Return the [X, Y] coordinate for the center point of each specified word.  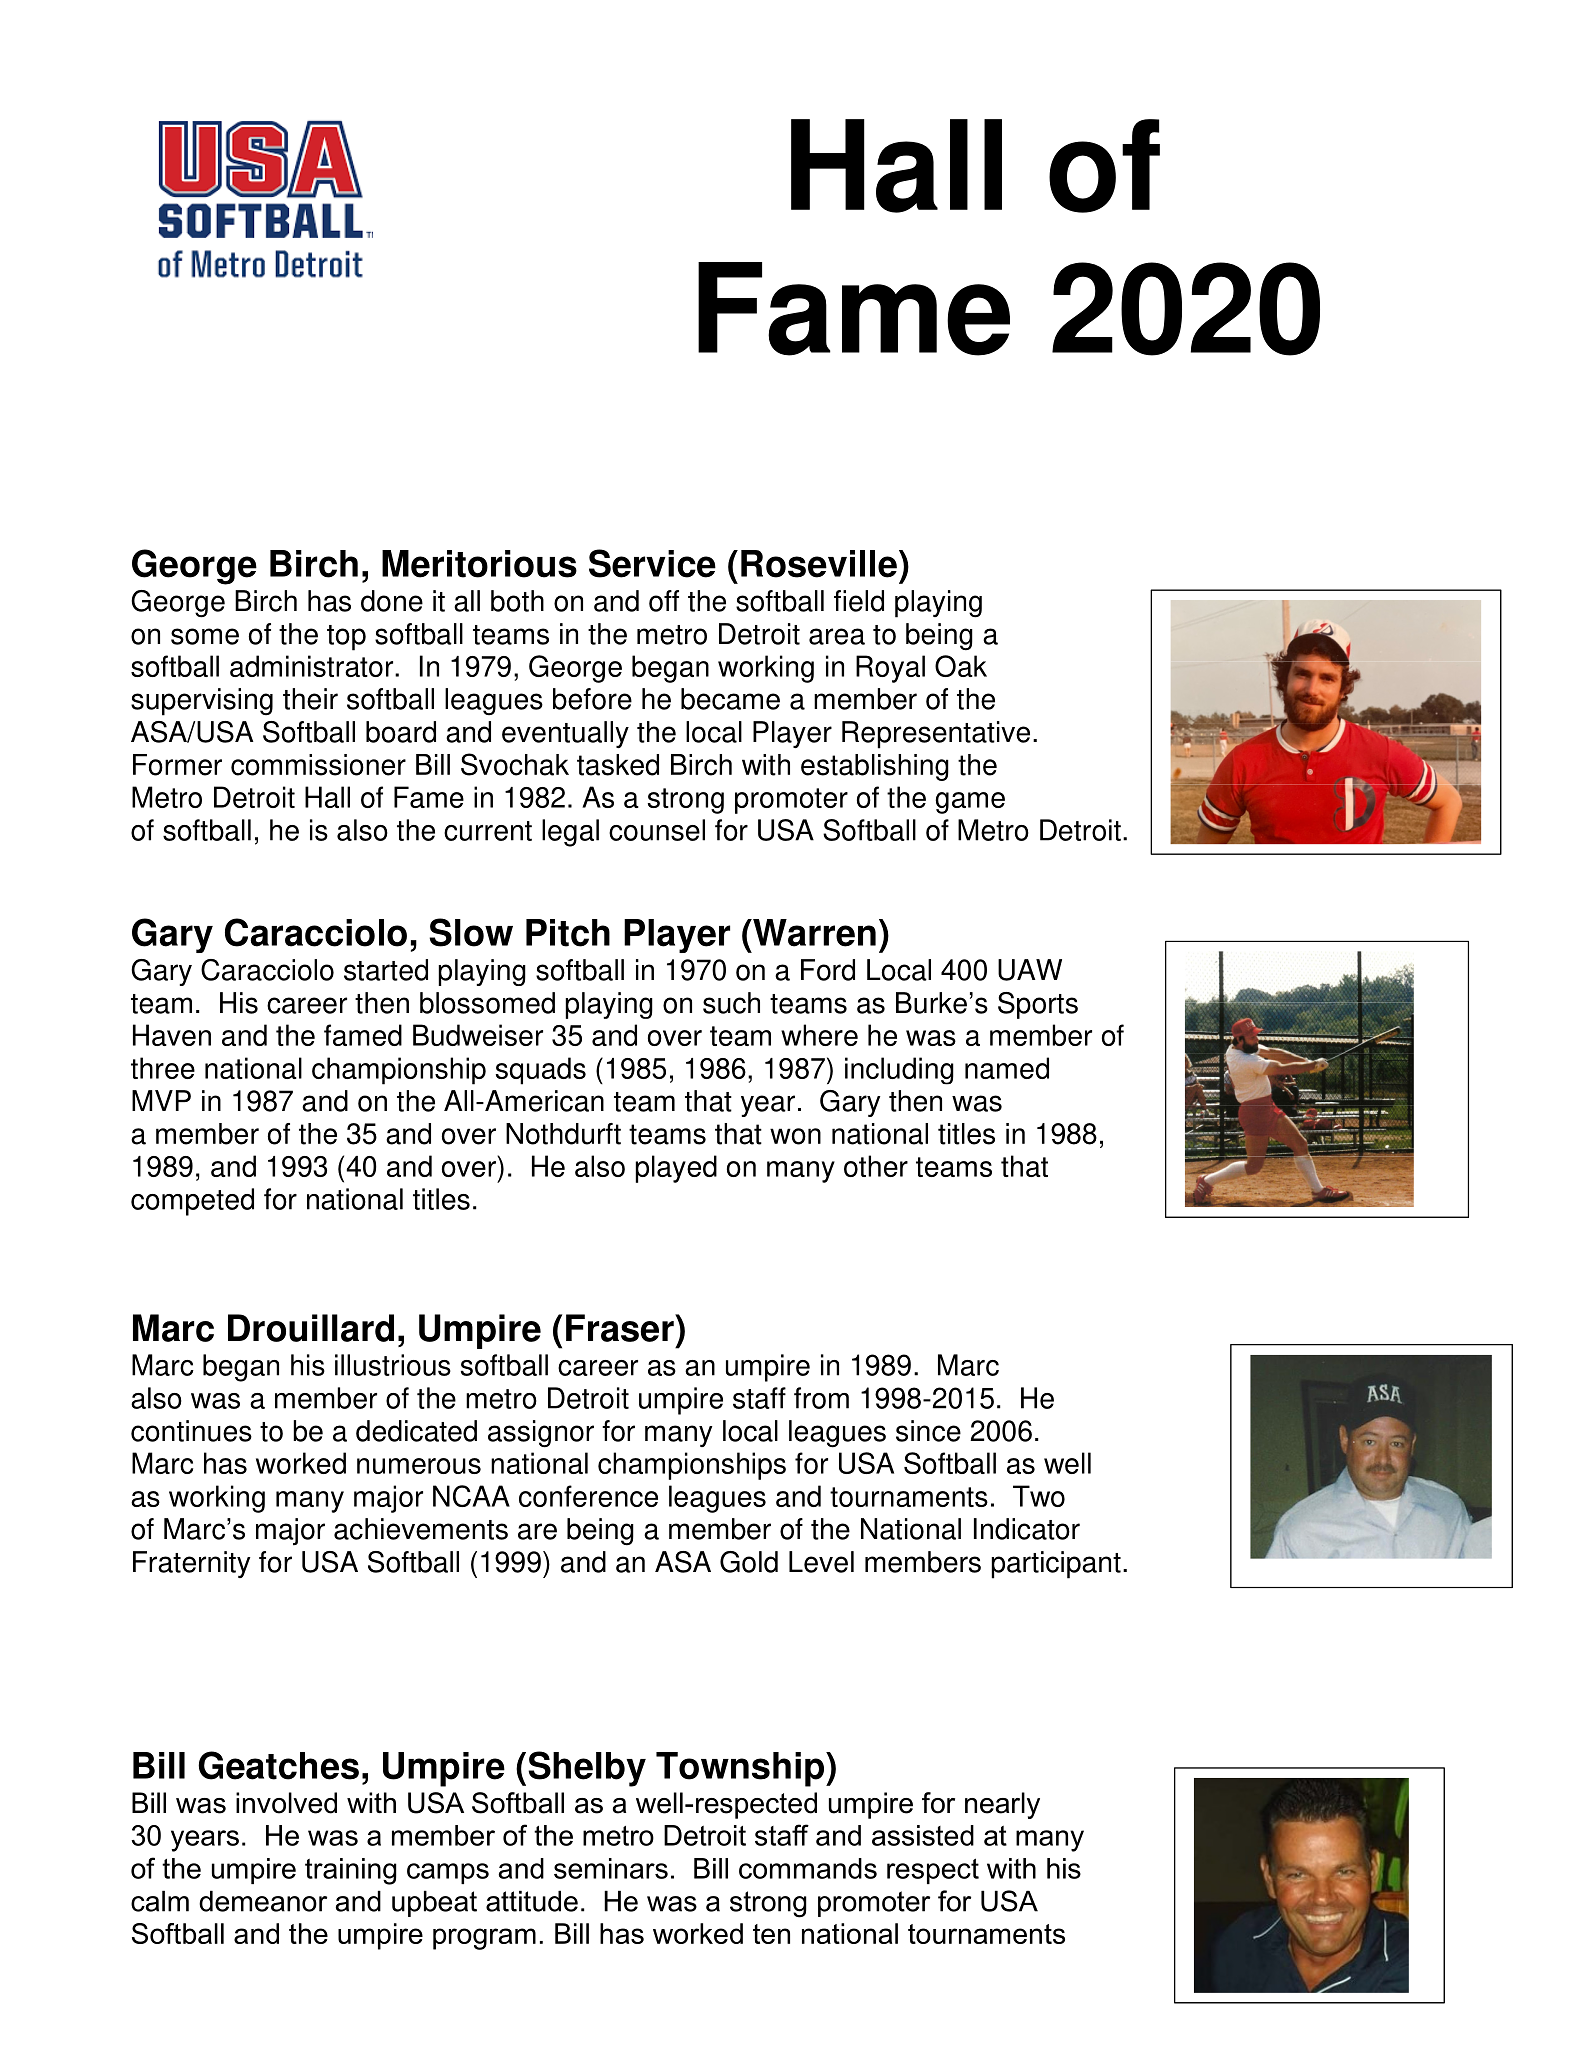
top [346, 638]
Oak [961, 666]
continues [191, 1431]
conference [588, 1496]
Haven [172, 1035]
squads [541, 1071]
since [928, 1431]
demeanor [263, 1901]
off [664, 601]
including [899, 1071]
